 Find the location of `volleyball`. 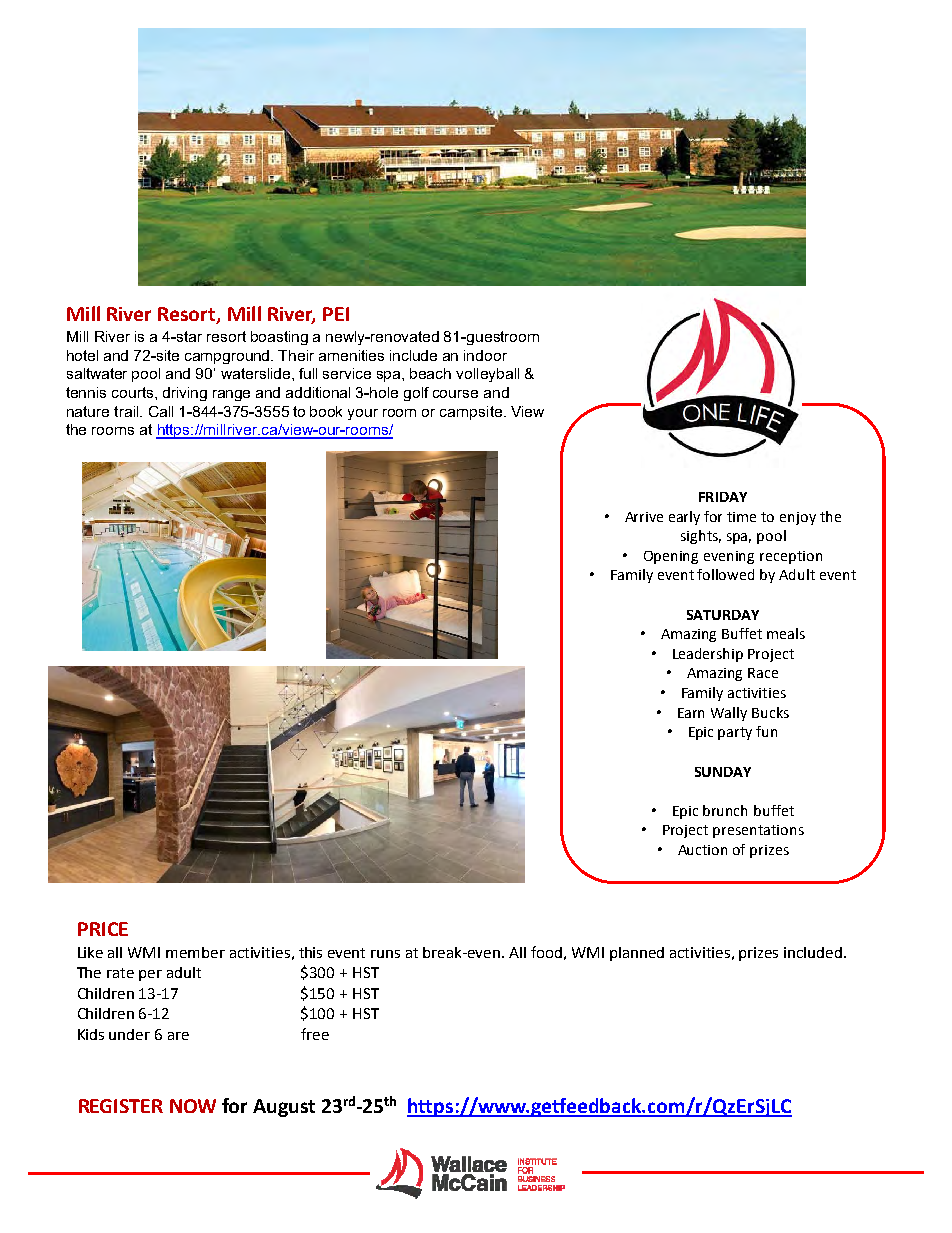

volleyball is located at coordinates (487, 375).
